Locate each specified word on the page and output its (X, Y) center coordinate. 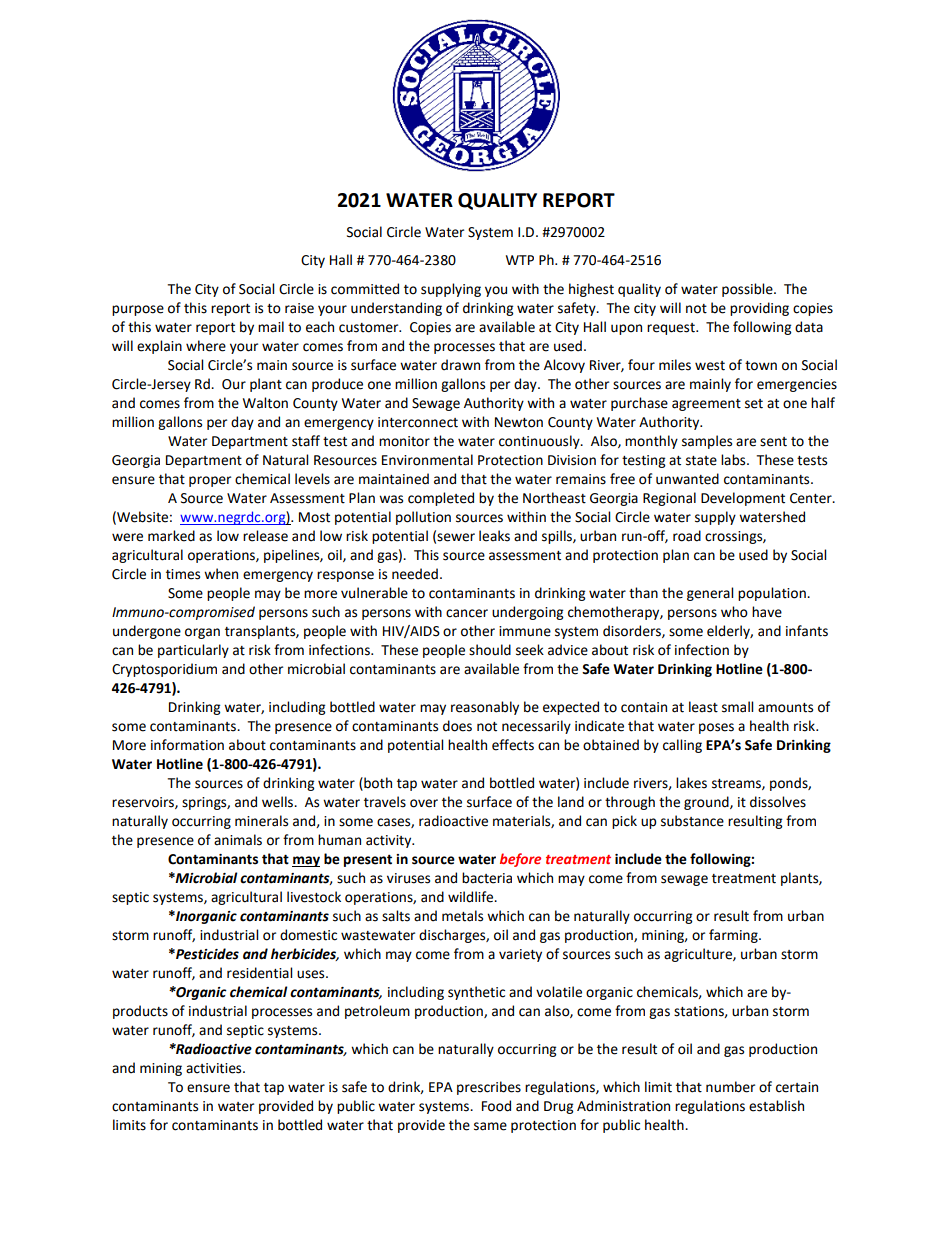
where (206, 346)
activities (215, 1068)
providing (759, 309)
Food (496, 1106)
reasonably (485, 708)
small (737, 707)
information (187, 745)
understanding (396, 309)
